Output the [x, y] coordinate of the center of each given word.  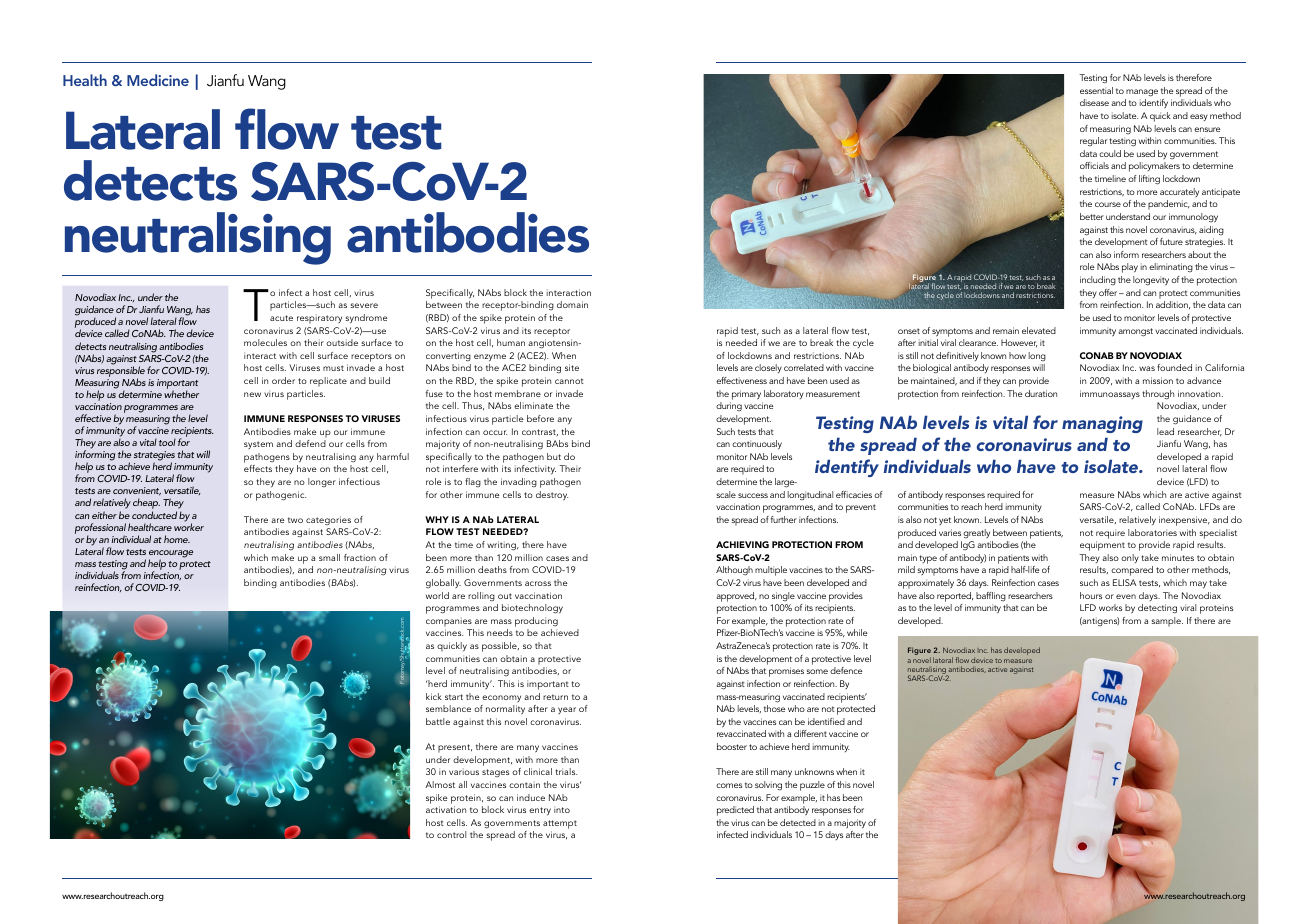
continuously [757, 445]
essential [1096, 90]
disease [1094, 102]
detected [798, 822]
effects [258, 468]
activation [446, 809]
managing [1102, 424]
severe [364, 305]
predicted [735, 811]
